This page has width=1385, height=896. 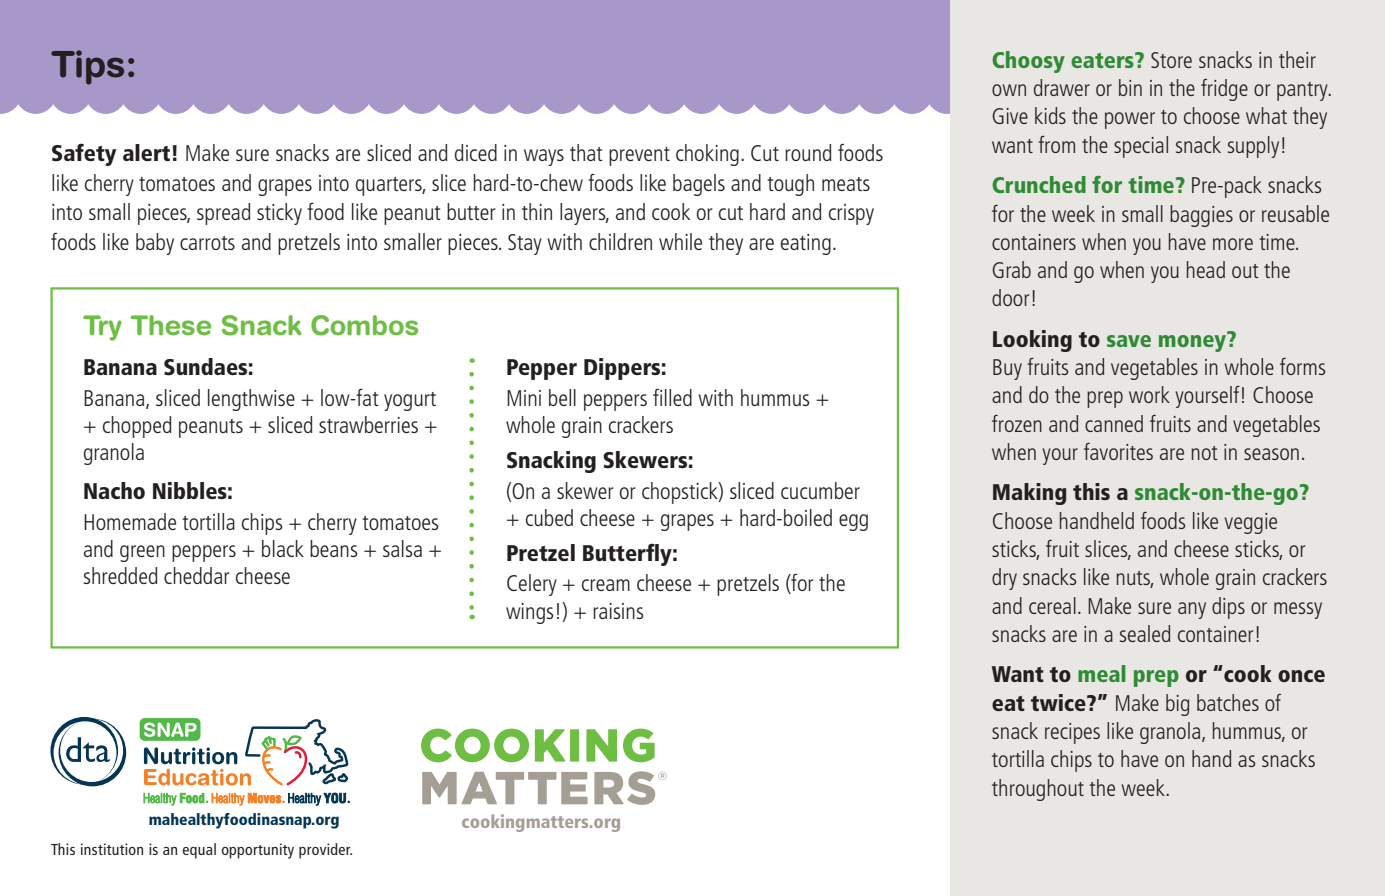 What do you see at coordinates (258, 851) in the page?
I see `opportunity` at bounding box center [258, 851].
